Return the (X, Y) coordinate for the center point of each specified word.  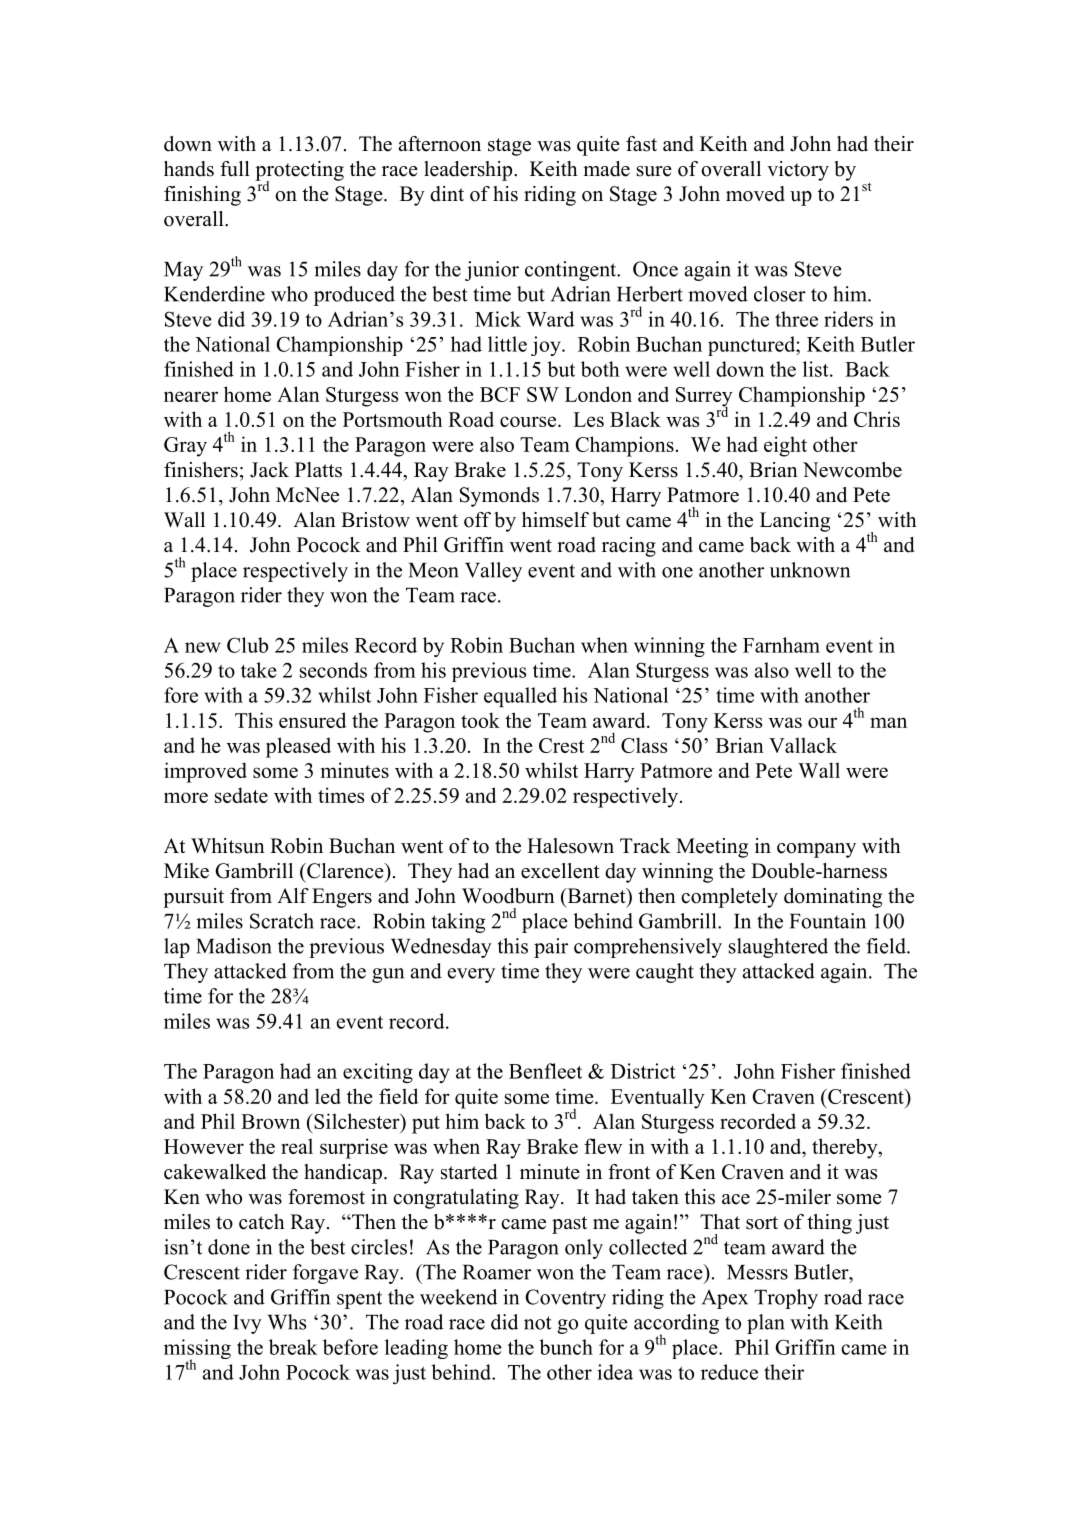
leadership (469, 171)
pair (551, 948)
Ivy (247, 1324)
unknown (809, 570)
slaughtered (778, 948)
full (235, 169)
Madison (234, 946)
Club (247, 645)
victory (798, 171)
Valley (493, 572)
